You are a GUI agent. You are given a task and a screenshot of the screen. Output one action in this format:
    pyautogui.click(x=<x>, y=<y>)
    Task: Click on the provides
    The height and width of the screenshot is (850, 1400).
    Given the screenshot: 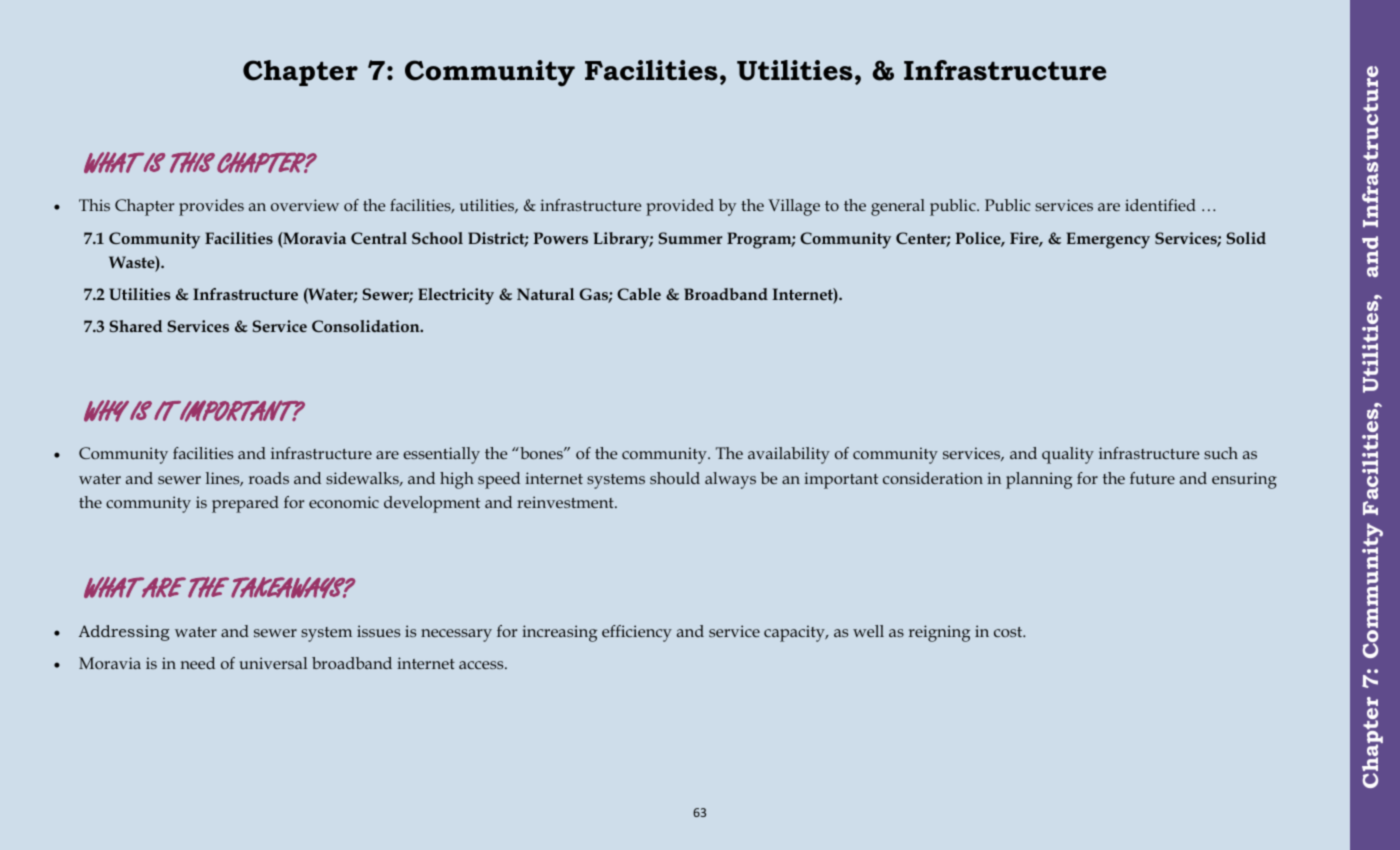 What is the action you would take?
    pyautogui.click(x=211, y=207)
